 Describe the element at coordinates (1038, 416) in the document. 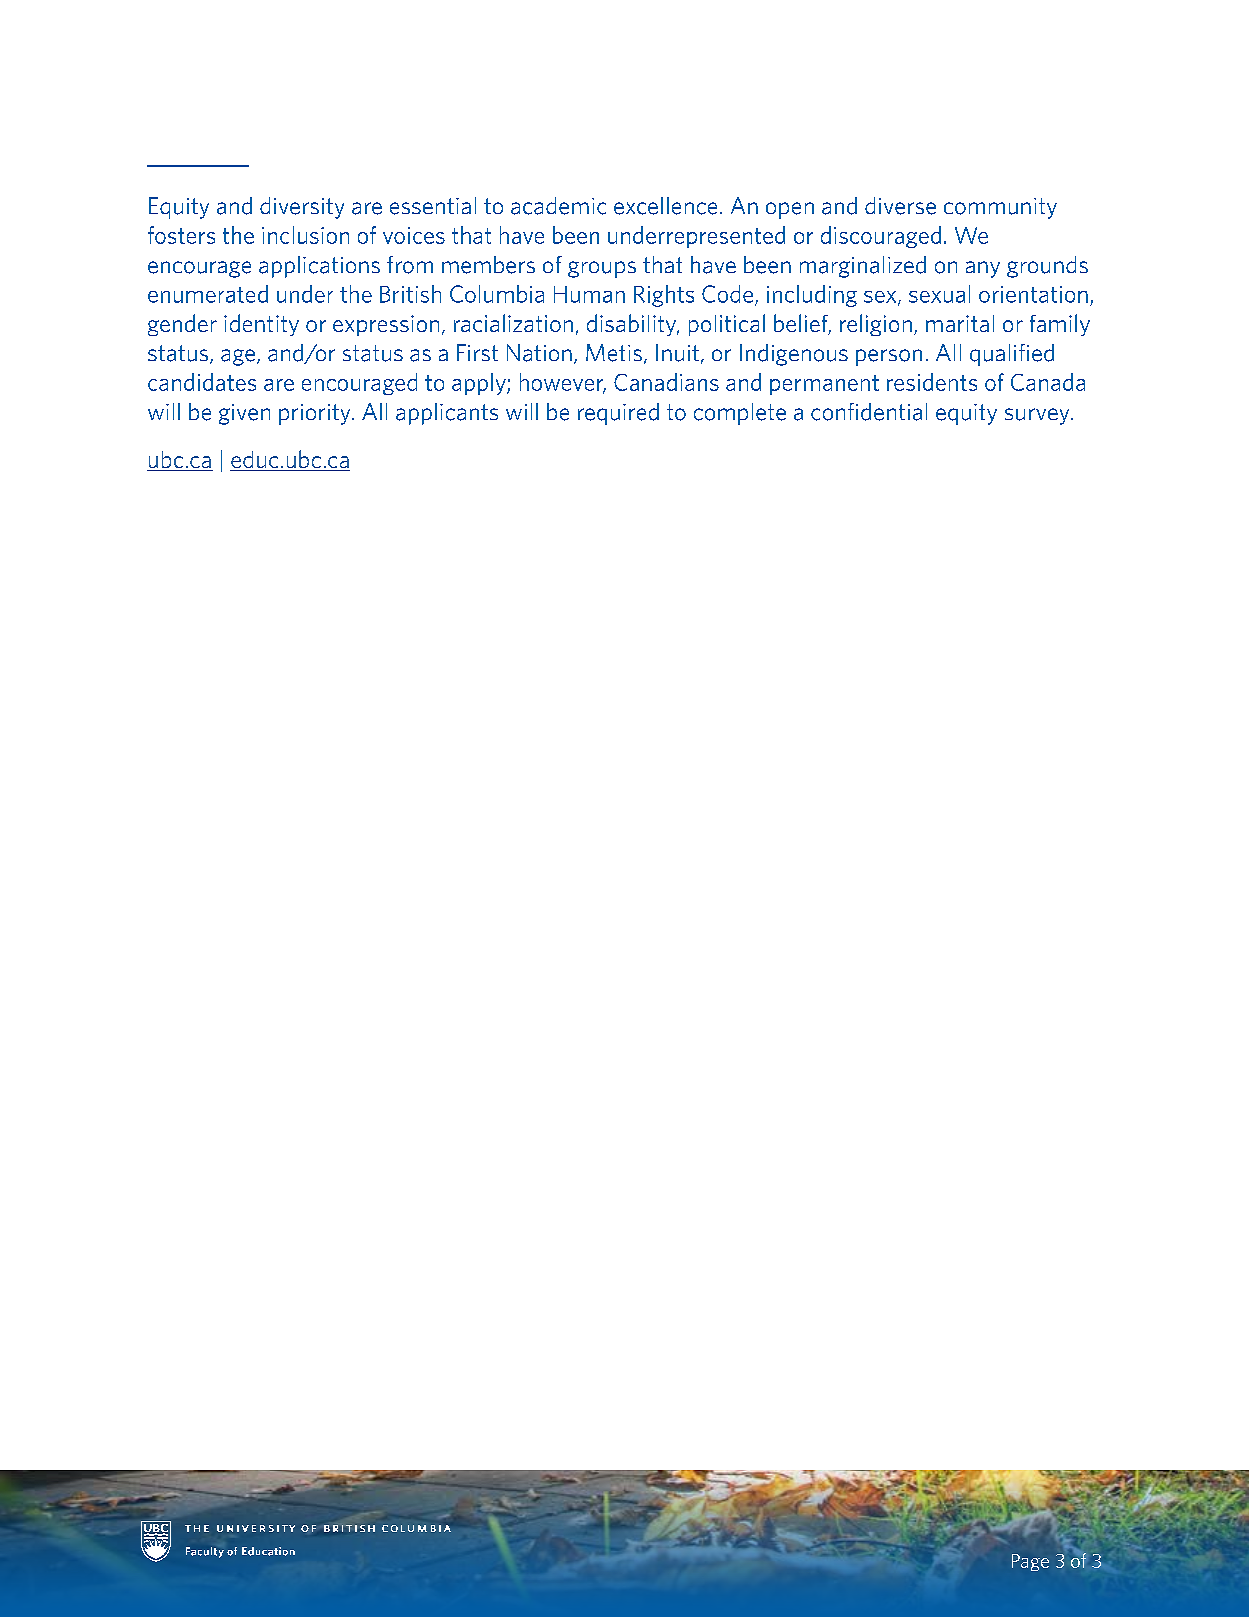

I see `survey` at that location.
